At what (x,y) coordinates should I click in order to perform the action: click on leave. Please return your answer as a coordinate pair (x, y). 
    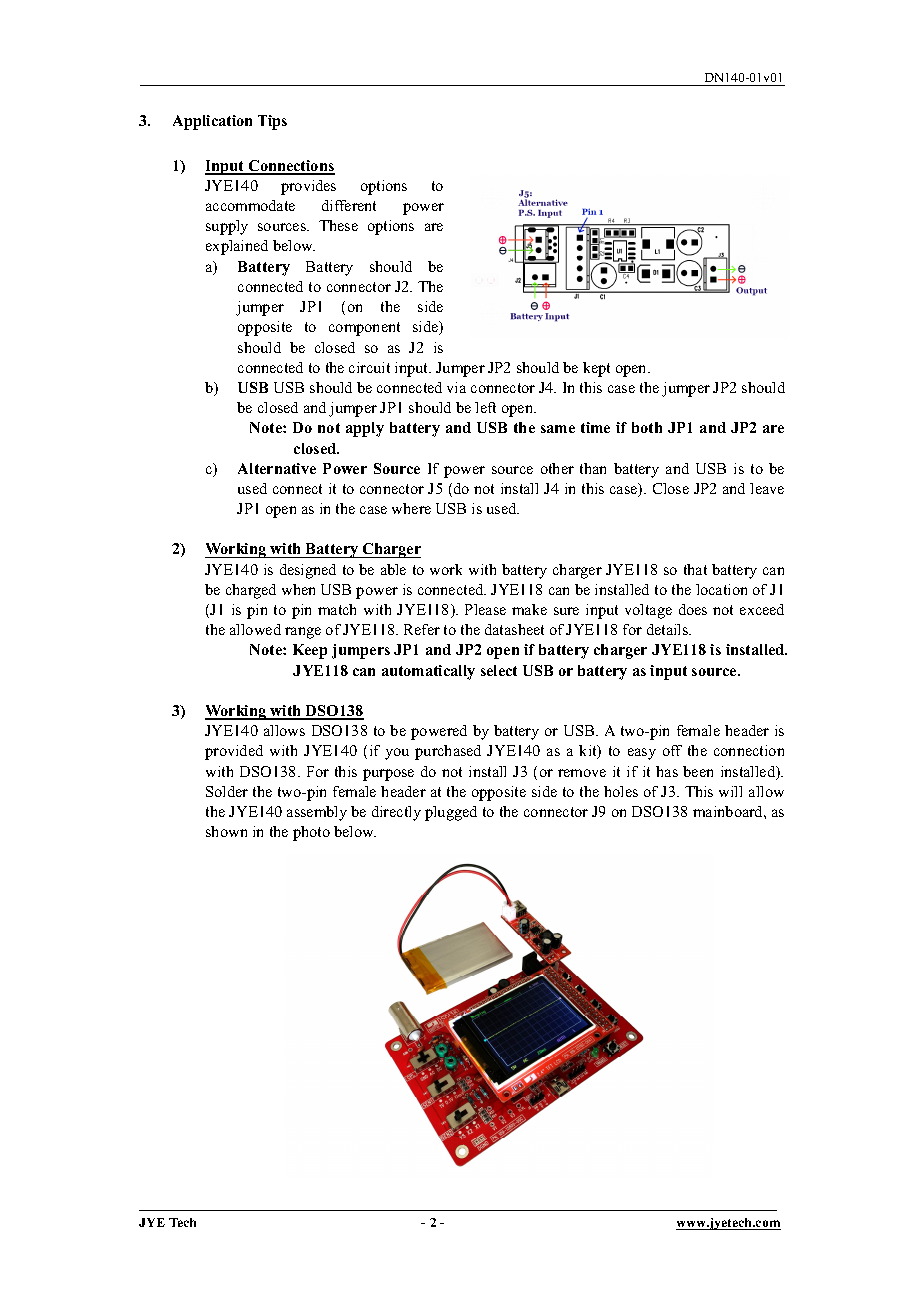
    Looking at the image, I should click on (767, 488).
